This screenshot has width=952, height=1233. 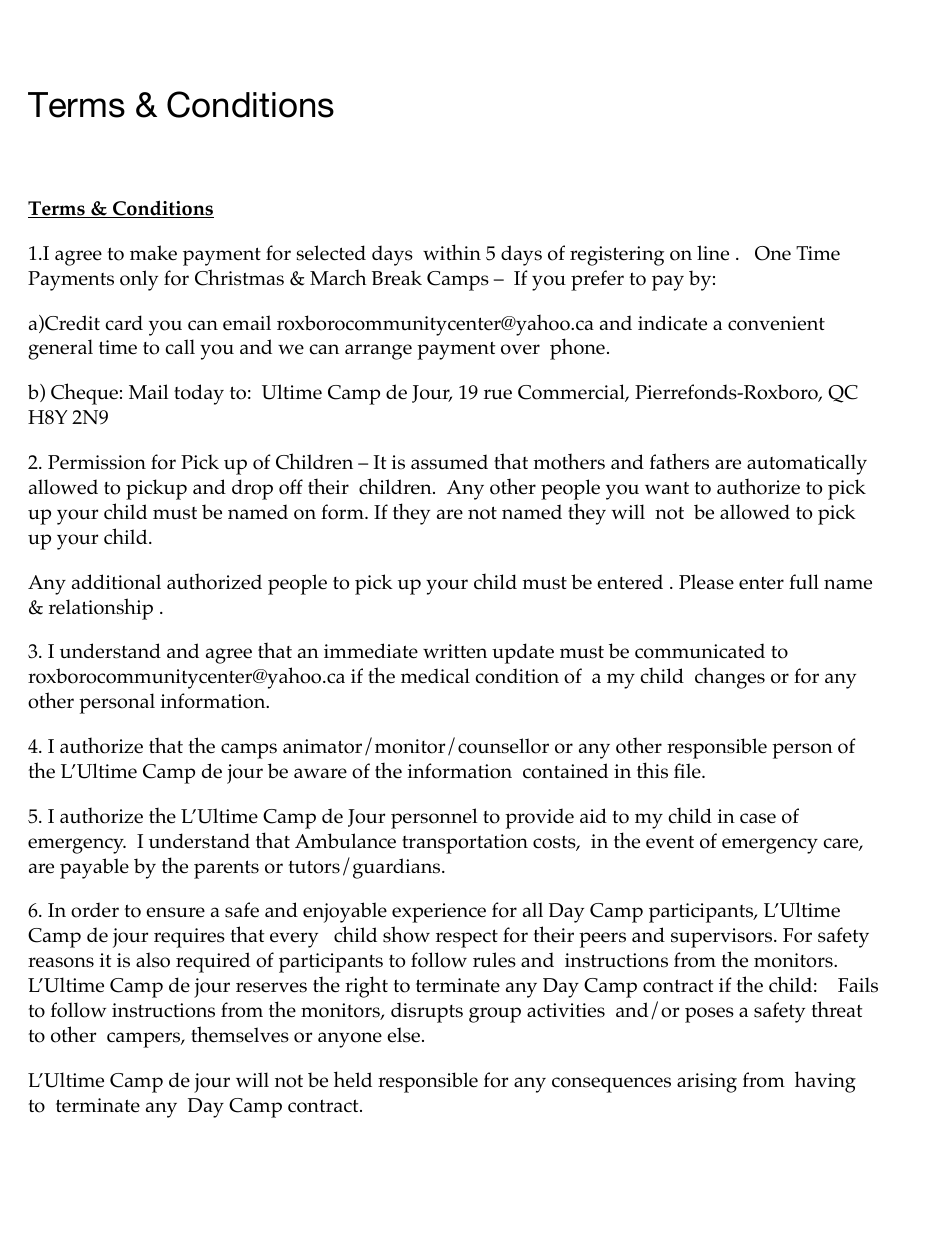 I want to click on medical, so click(x=435, y=676).
